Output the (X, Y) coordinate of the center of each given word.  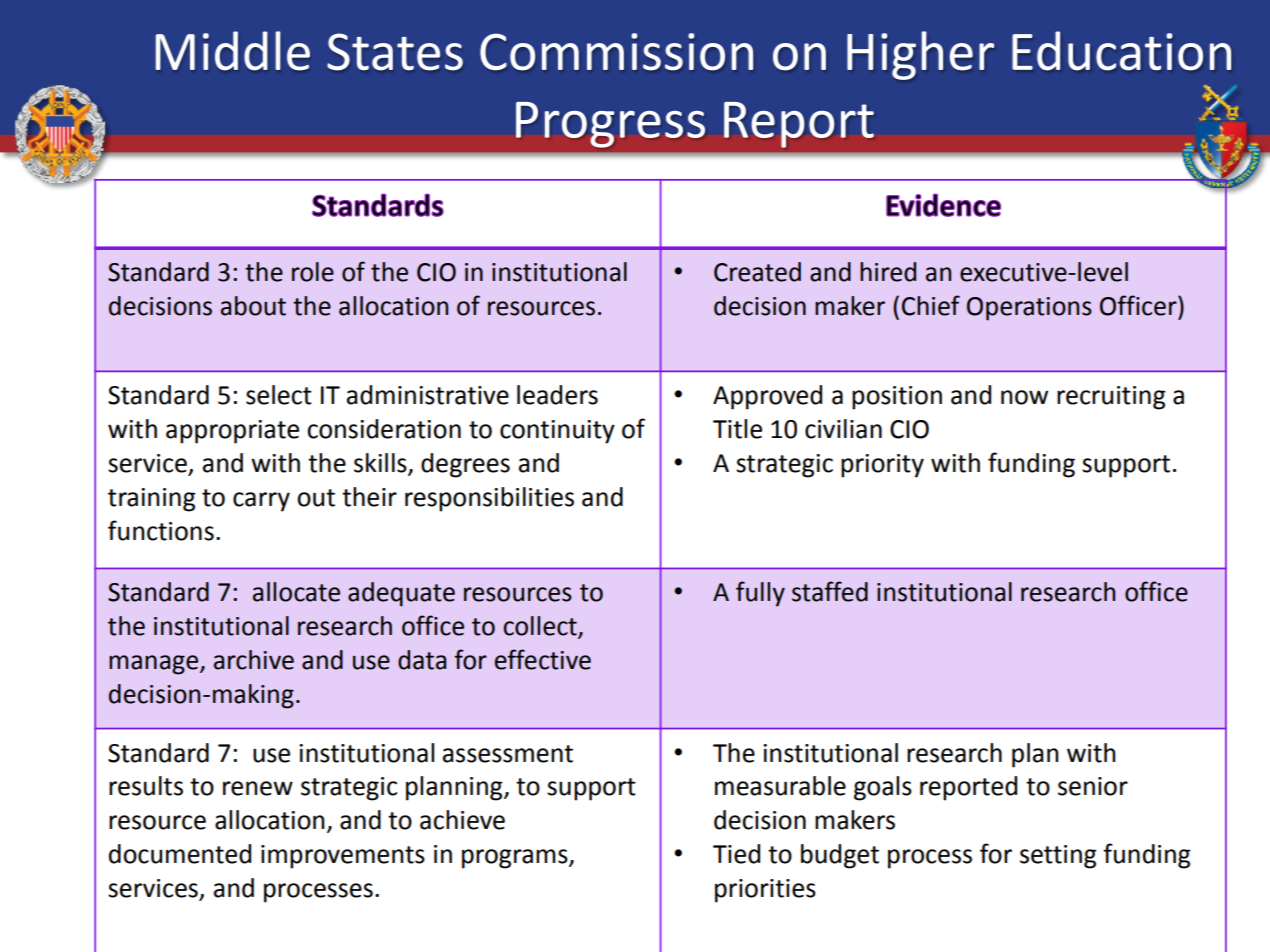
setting (1058, 857)
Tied (736, 854)
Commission (616, 51)
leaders (557, 395)
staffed (830, 591)
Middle (233, 50)
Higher (920, 55)
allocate (296, 592)
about (253, 306)
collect (541, 627)
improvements (343, 857)
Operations (1029, 309)
